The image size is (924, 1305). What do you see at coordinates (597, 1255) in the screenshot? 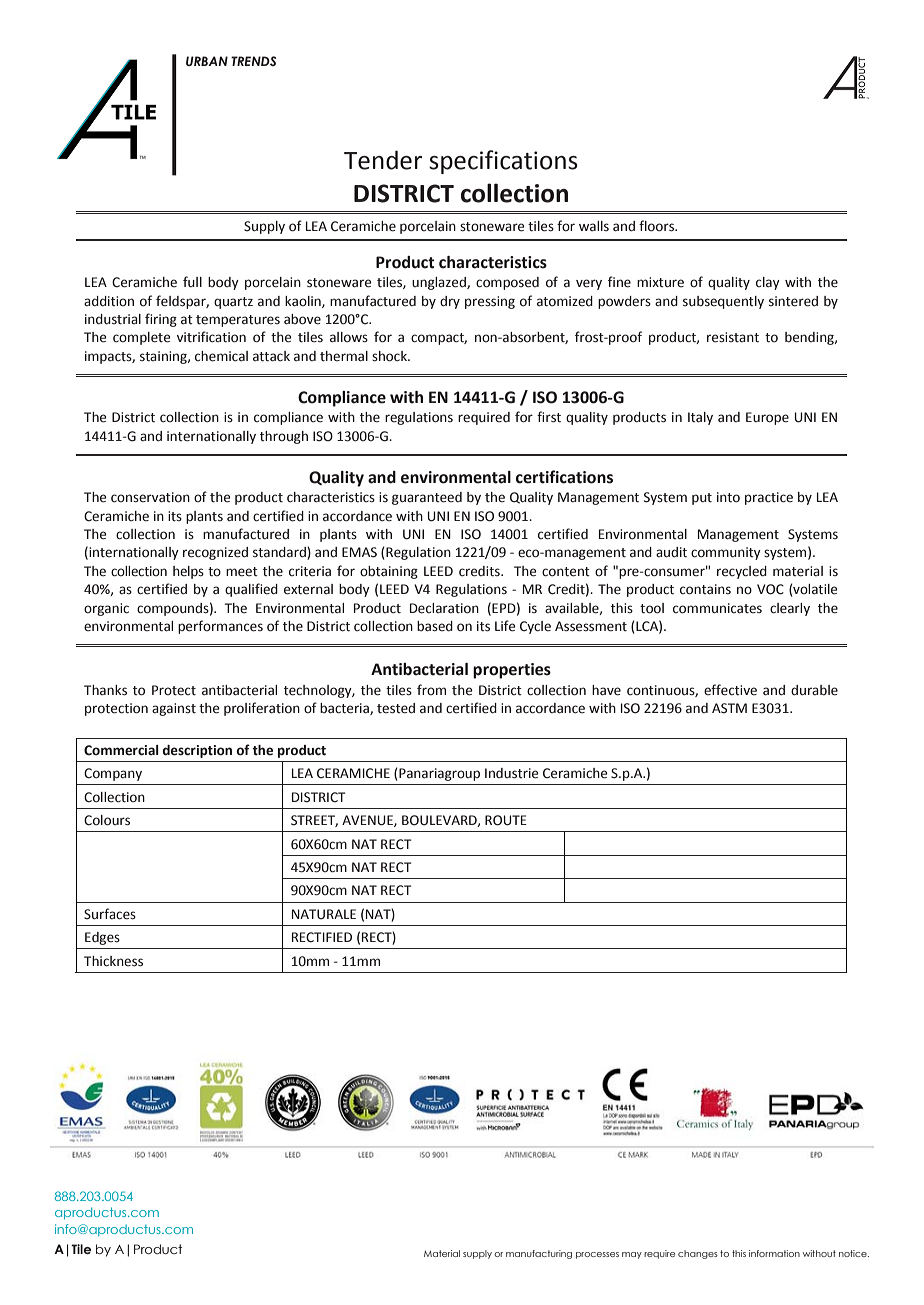
I see `processes` at bounding box center [597, 1255].
